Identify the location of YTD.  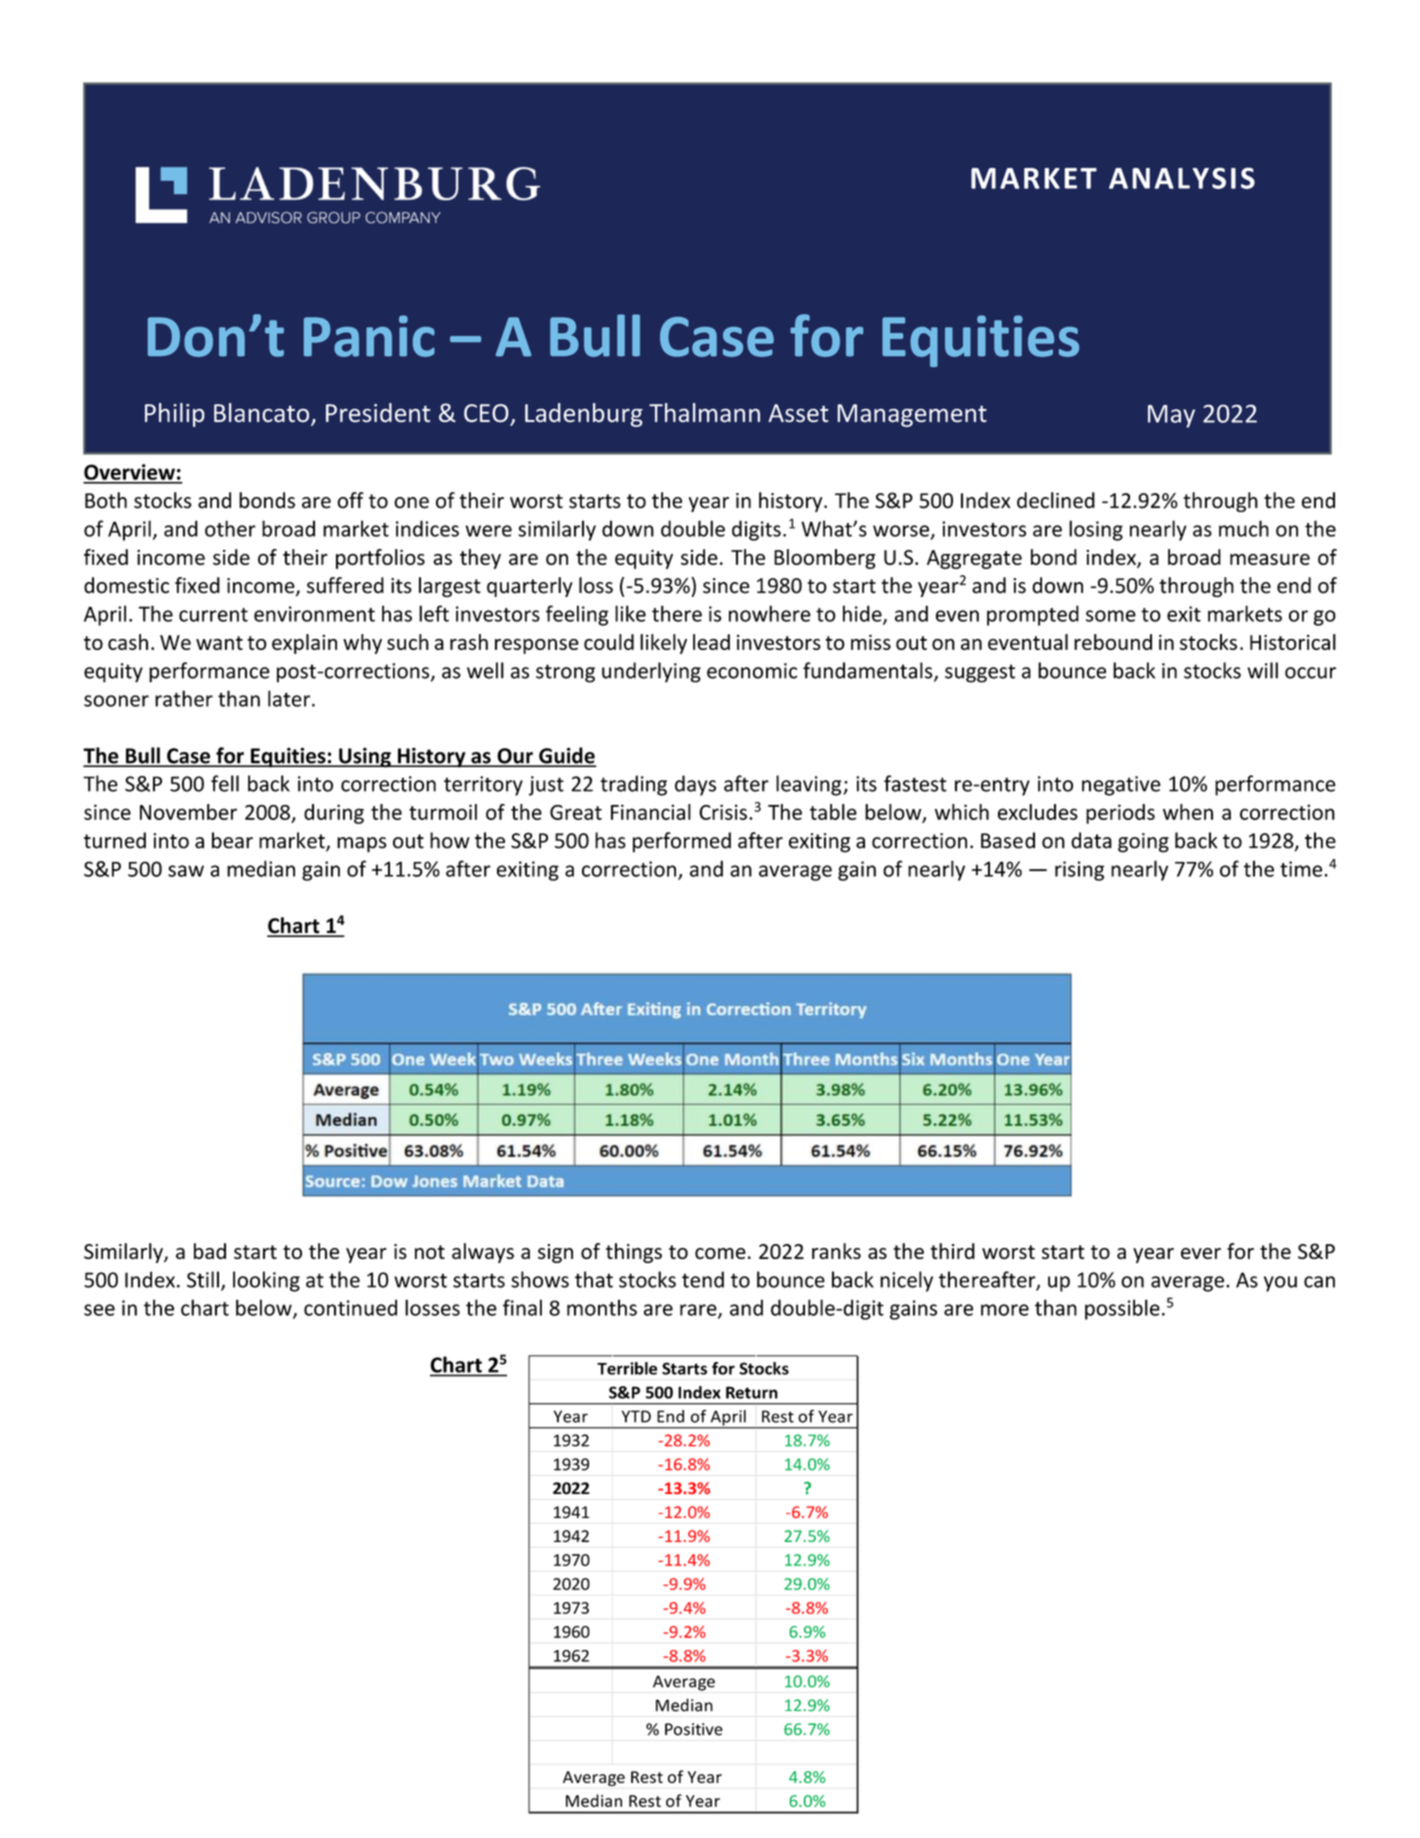
(636, 1416).
